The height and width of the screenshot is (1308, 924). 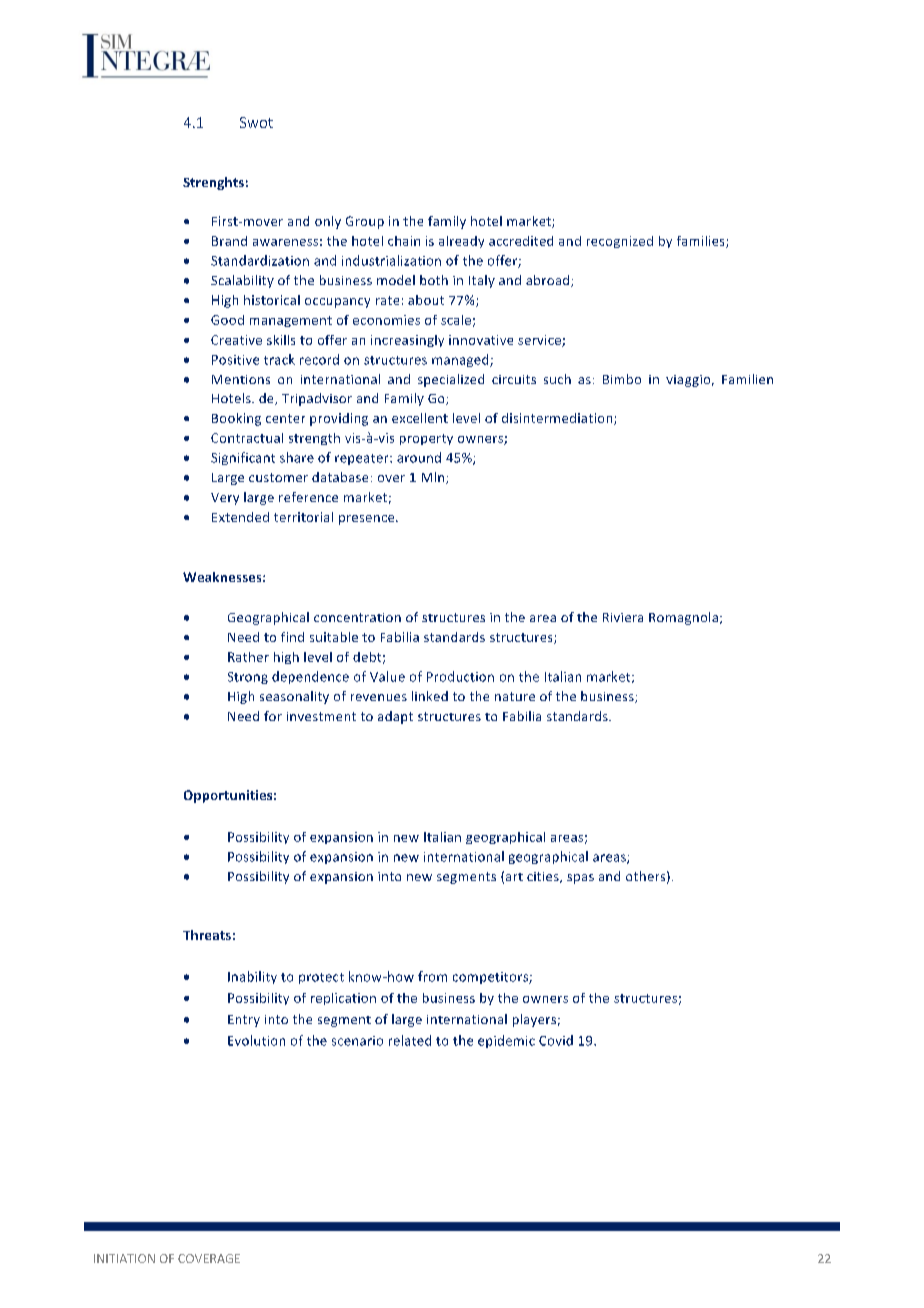 I want to click on related, so click(x=410, y=1040).
